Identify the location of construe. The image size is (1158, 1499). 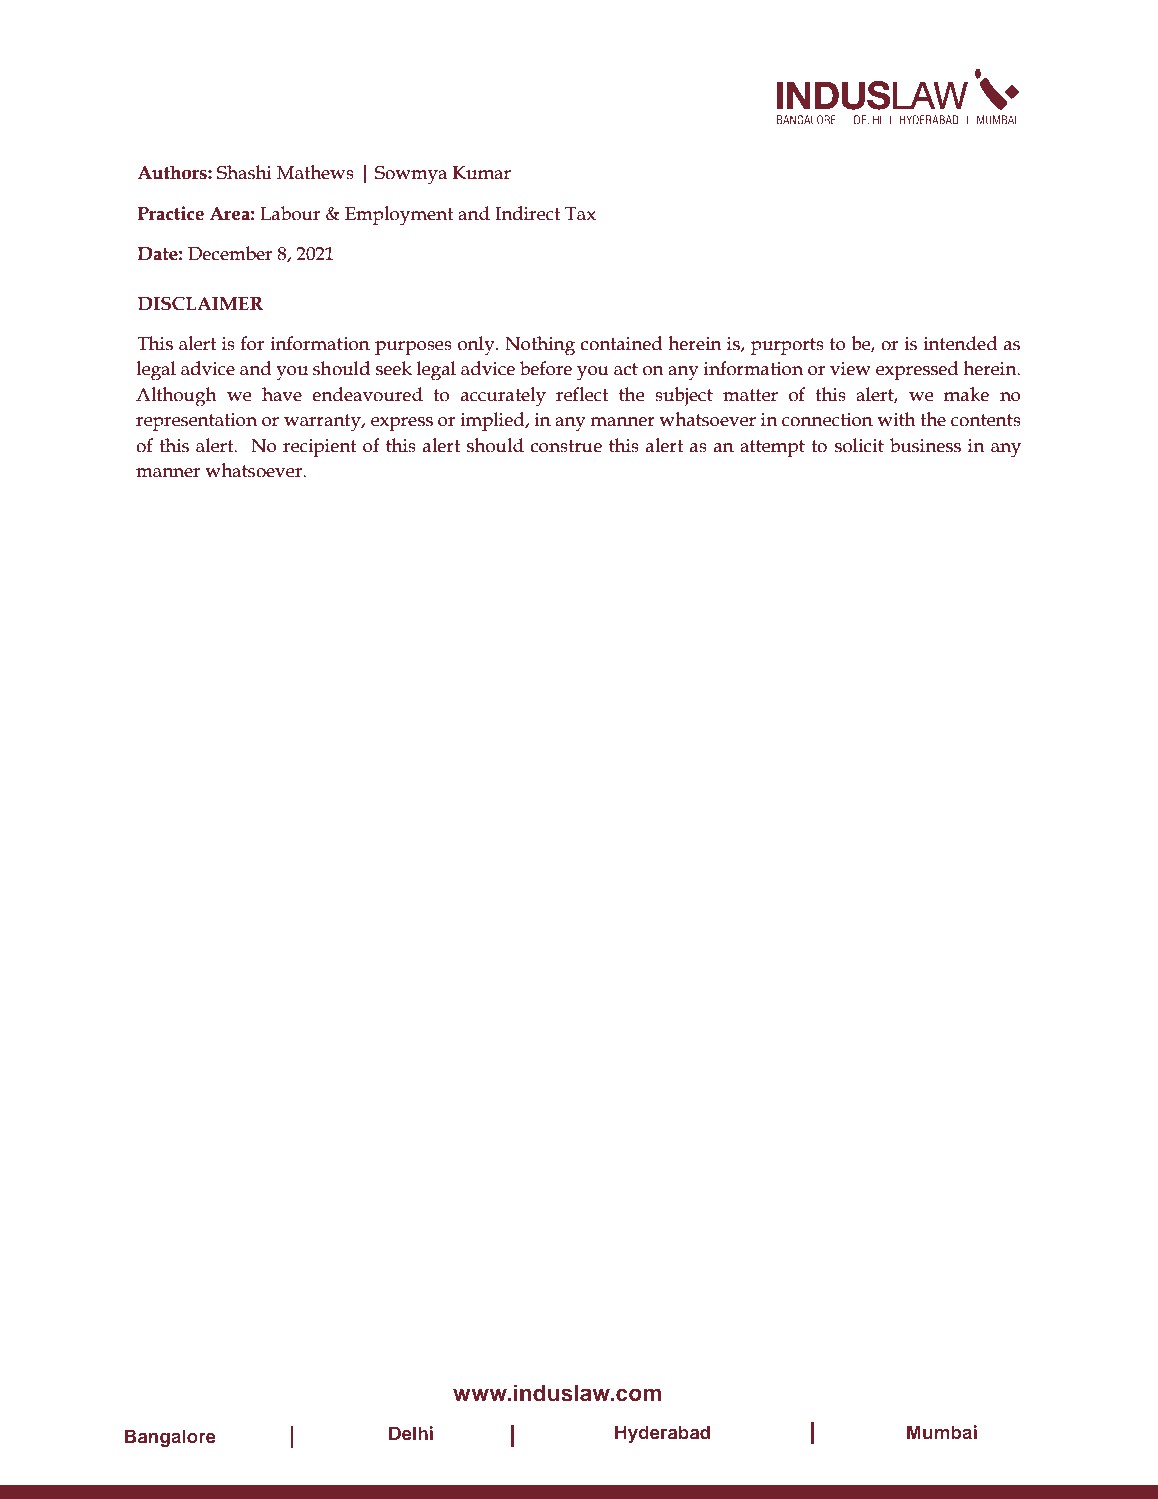
(566, 446).
